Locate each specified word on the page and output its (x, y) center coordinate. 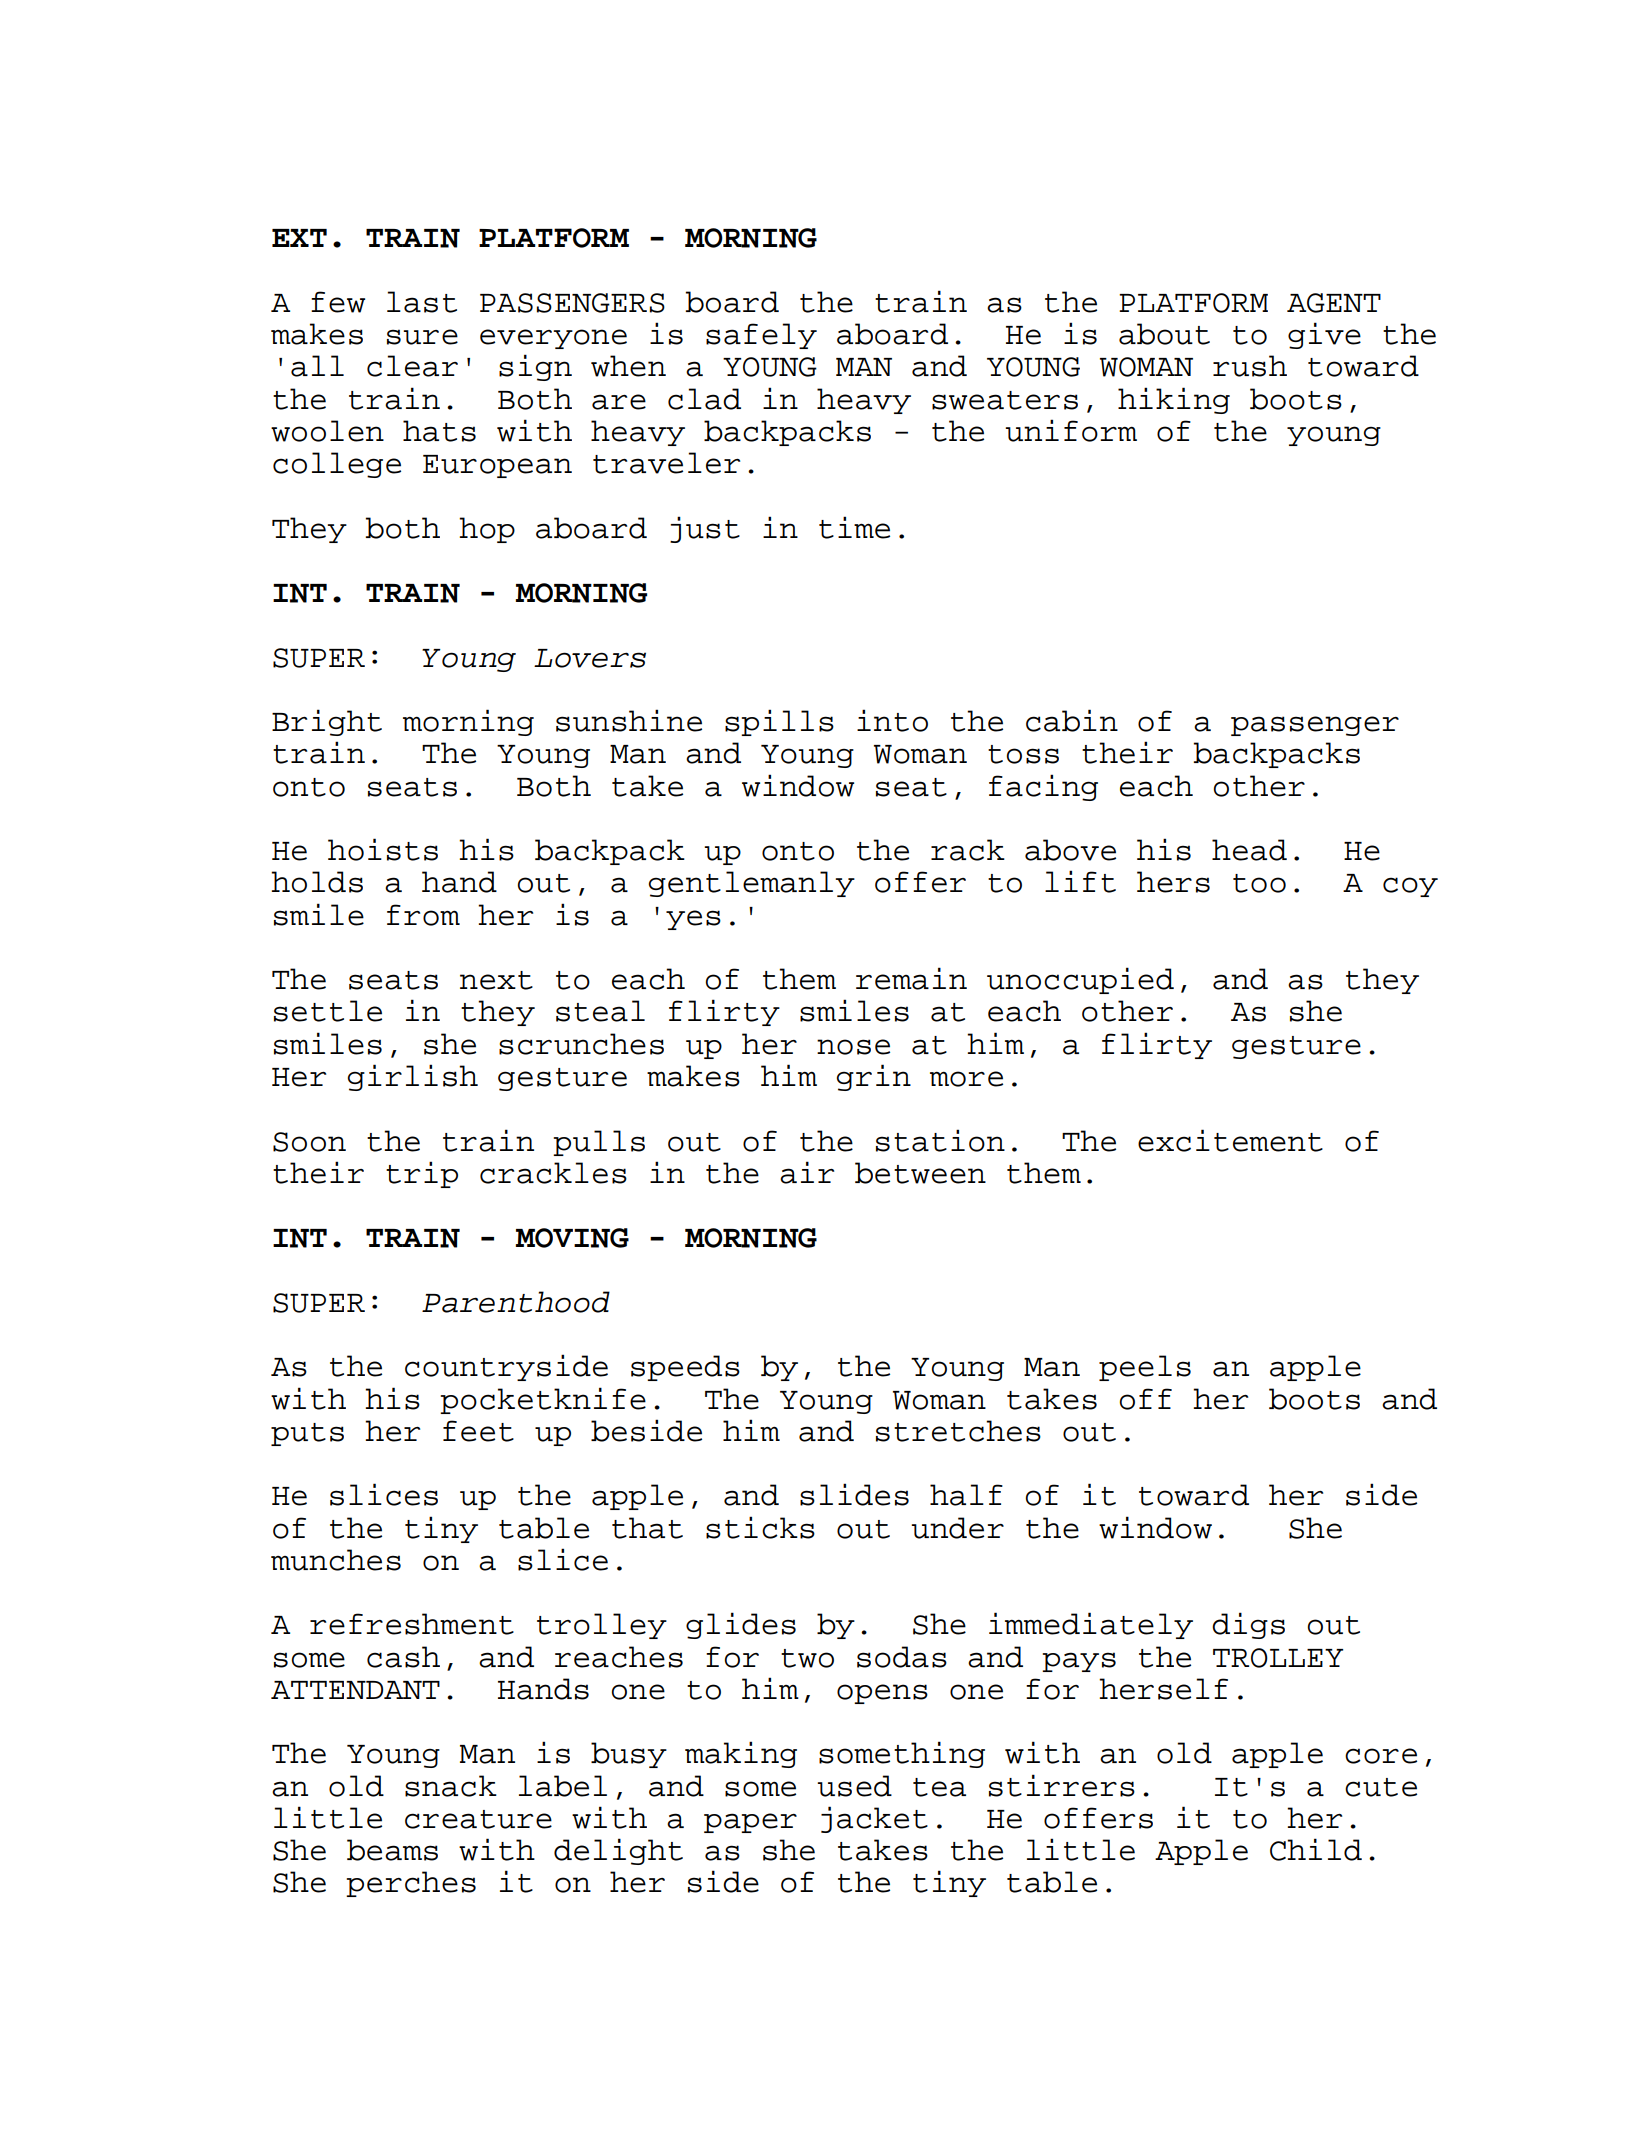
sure (422, 337)
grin (874, 1077)
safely (761, 336)
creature (478, 1819)
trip (422, 1174)
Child (1316, 1849)
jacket (874, 1819)
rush (1250, 366)
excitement (1230, 1140)
